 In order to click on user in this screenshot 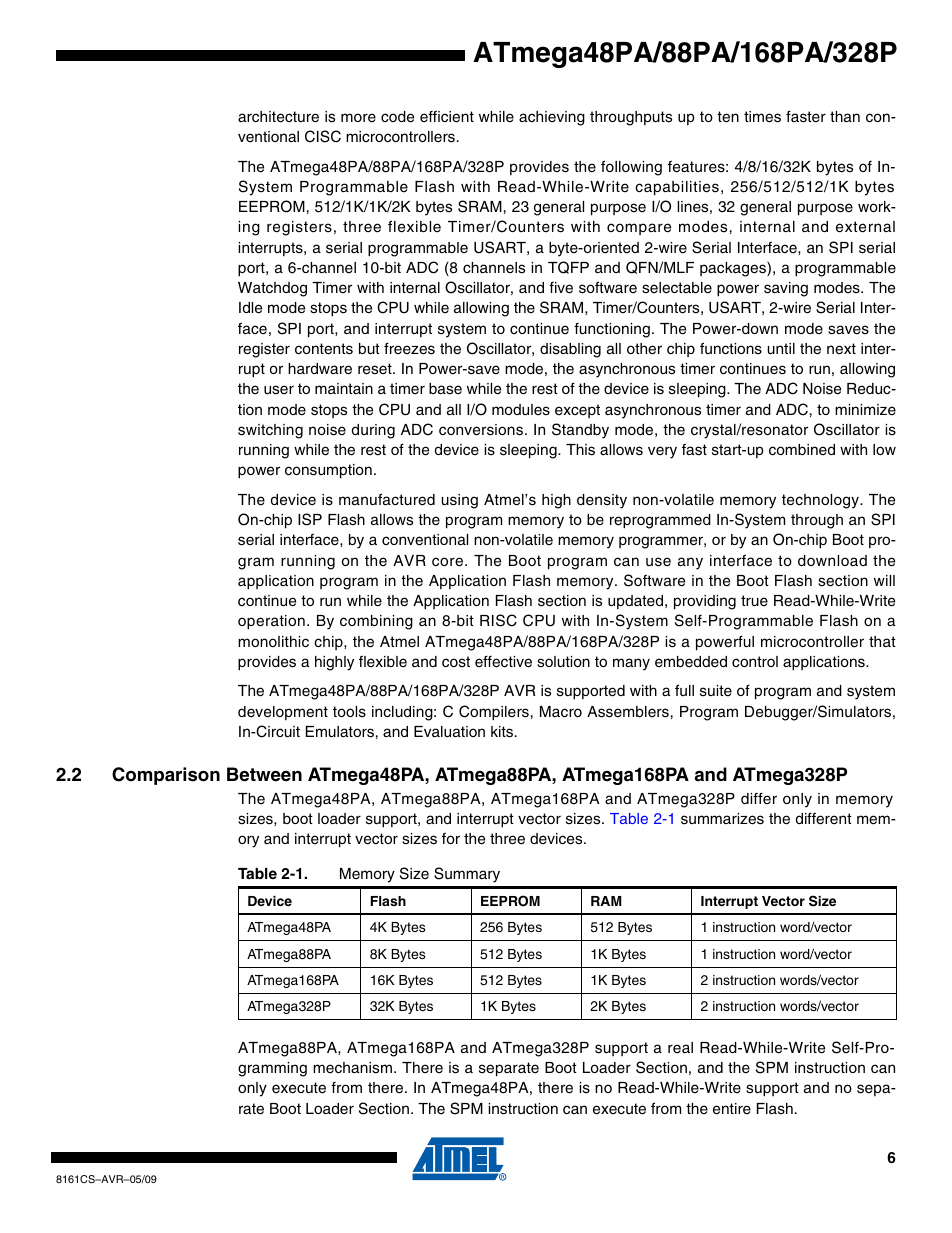, I will do `click(279, 390)`.
